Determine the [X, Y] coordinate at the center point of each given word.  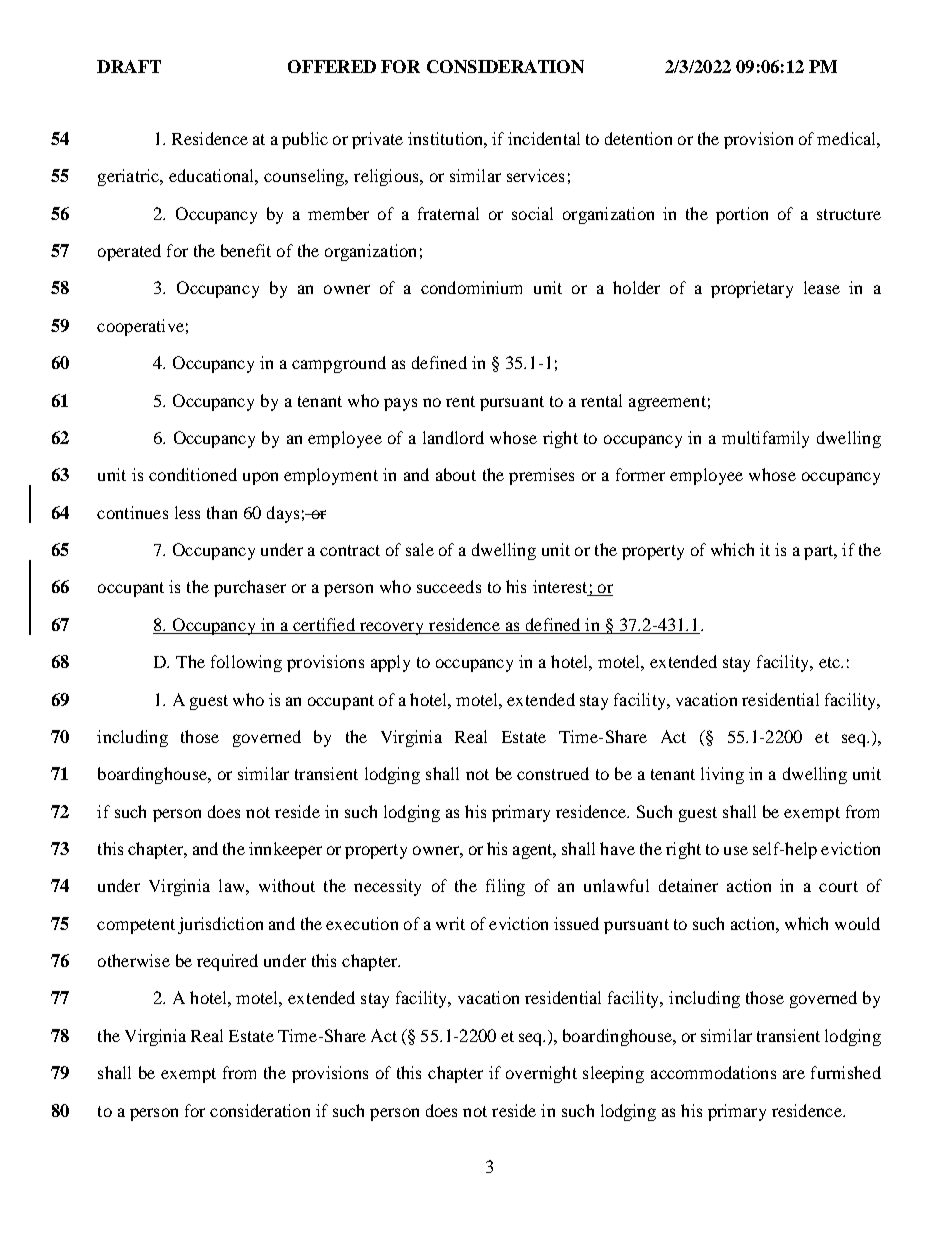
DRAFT [129, 66]
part [820, 552]
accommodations [713, 1072]
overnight [541, 1074]
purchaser [250, 588]
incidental [544, 138]
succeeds [449, 586]
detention [638, 138]
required [227, 962]
